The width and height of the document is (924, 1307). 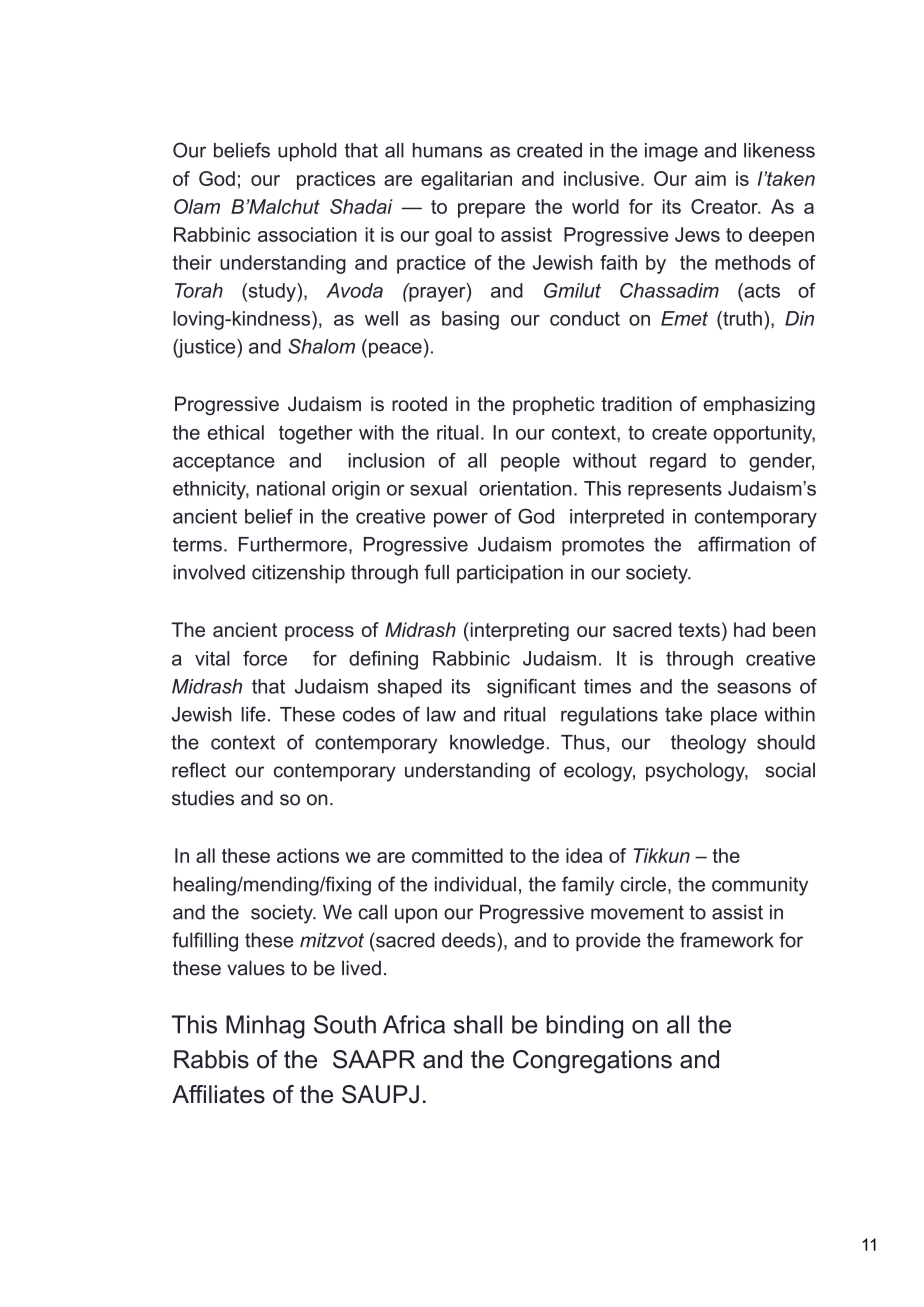 What do you see at coordinates (708, 744) in the document?
I see `theology` at bounding box center [708, 744].
